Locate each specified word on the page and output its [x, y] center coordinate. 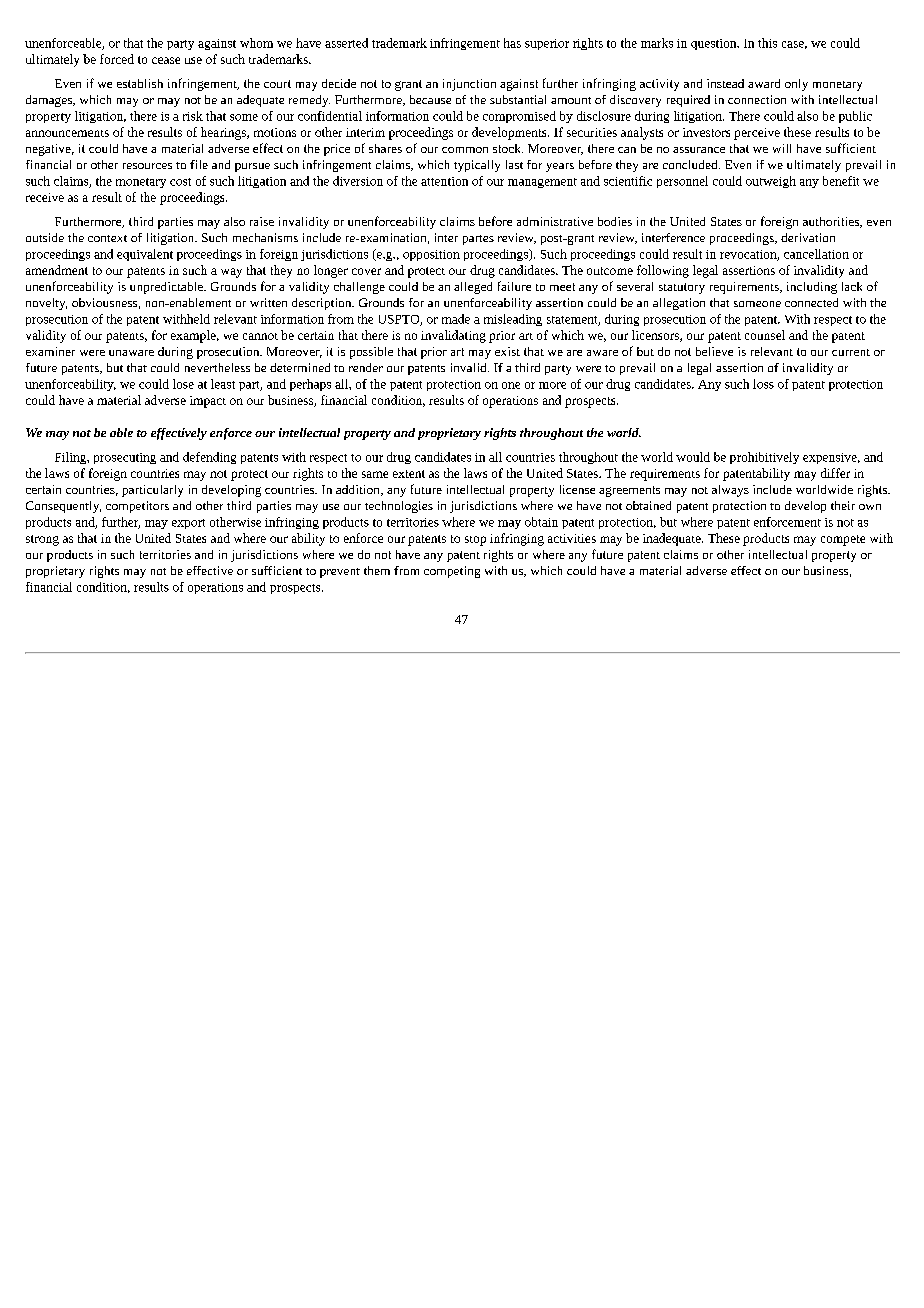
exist [507, 351]
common [465, 150]
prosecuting [125, 458]
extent [409, 474]
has [512, 43]
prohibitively [764, 458]
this [767, 43]
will [782, 148]
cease [166, 60]
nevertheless [217, 367]
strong [42, 540]
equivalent [145, 255]
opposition [431, 255]
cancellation [816, 254]
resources [147, 166]
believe [714, 351]
